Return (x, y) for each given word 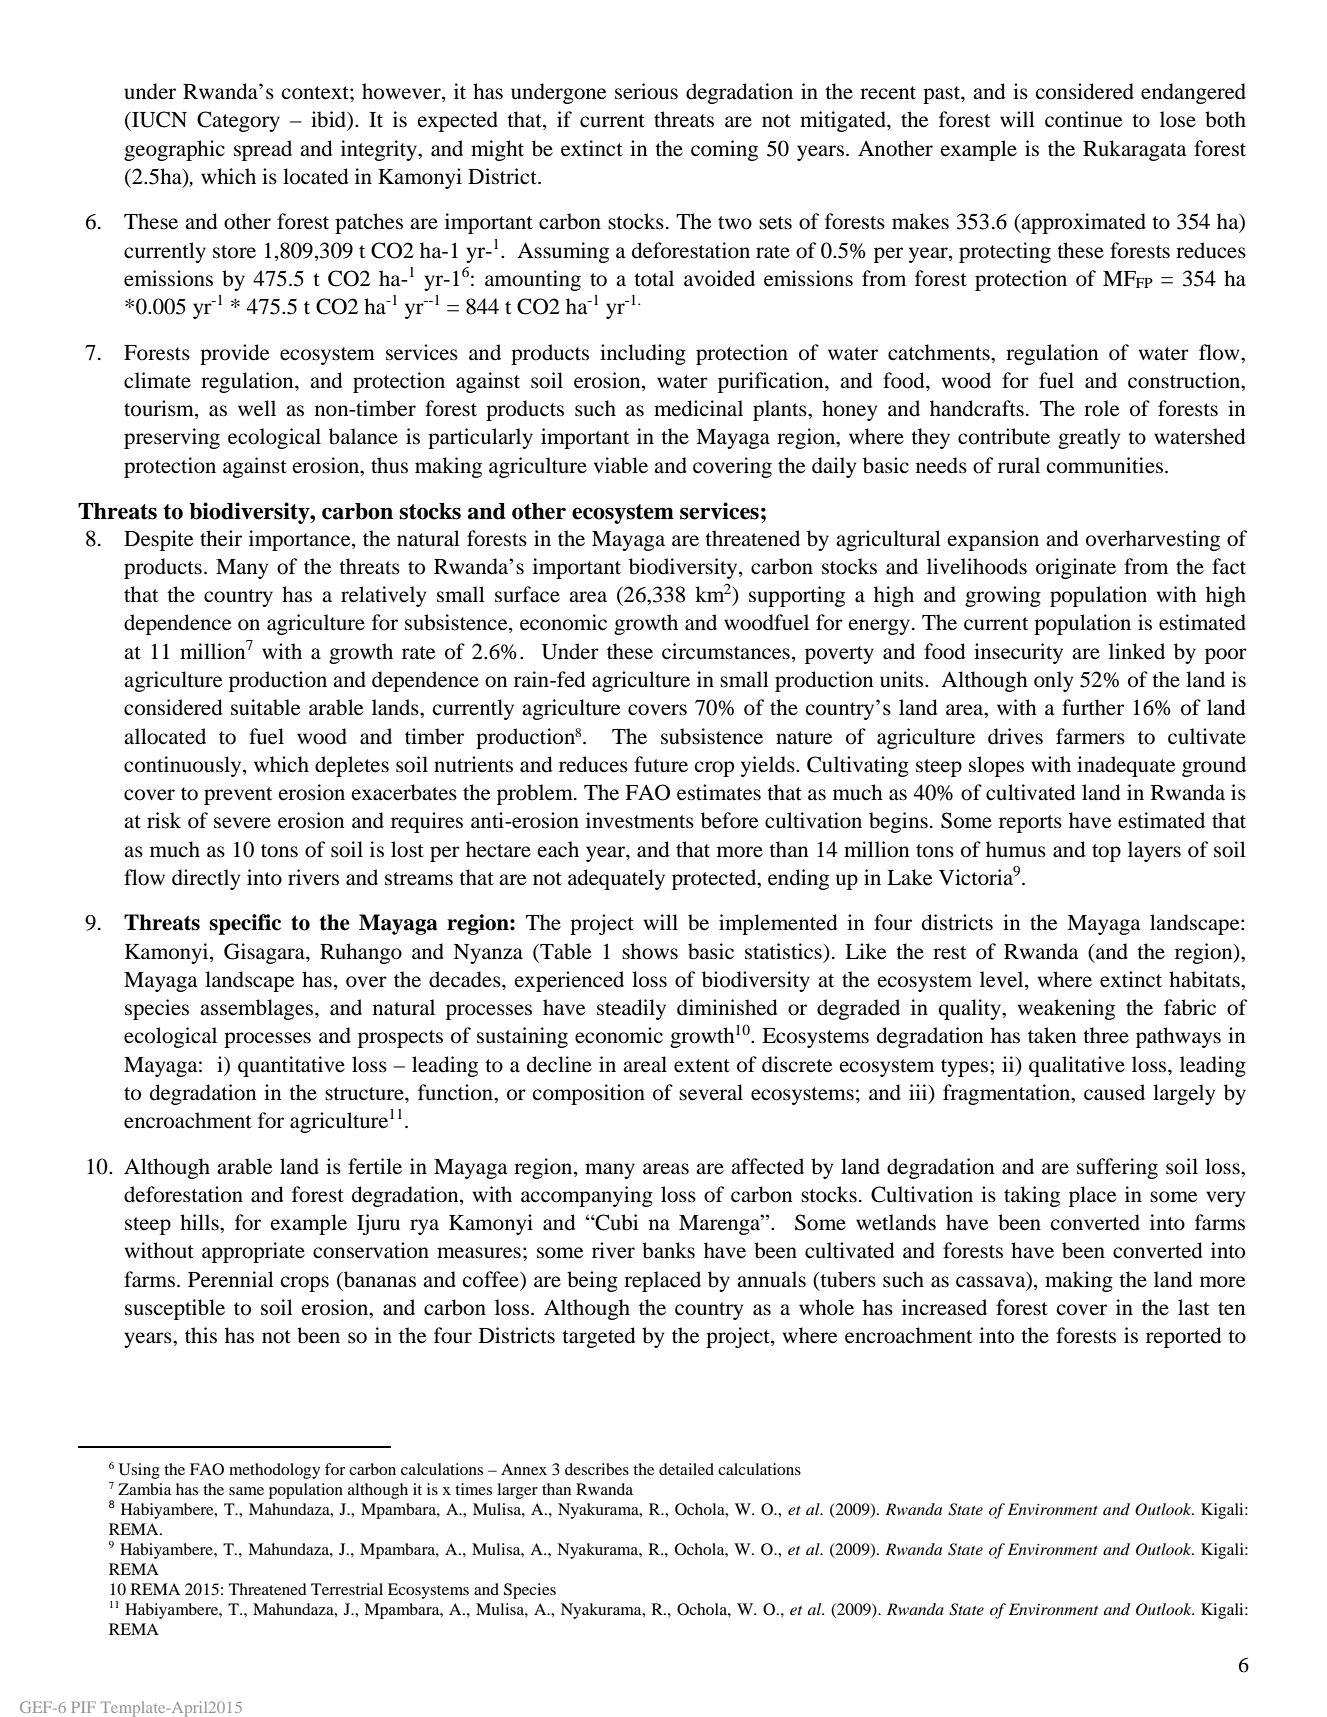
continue (1083, 119)
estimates (719, 792)
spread (263, 150)
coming (724, 150)
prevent (238, 796)
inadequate (1126, 766)
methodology (274, 1471)
